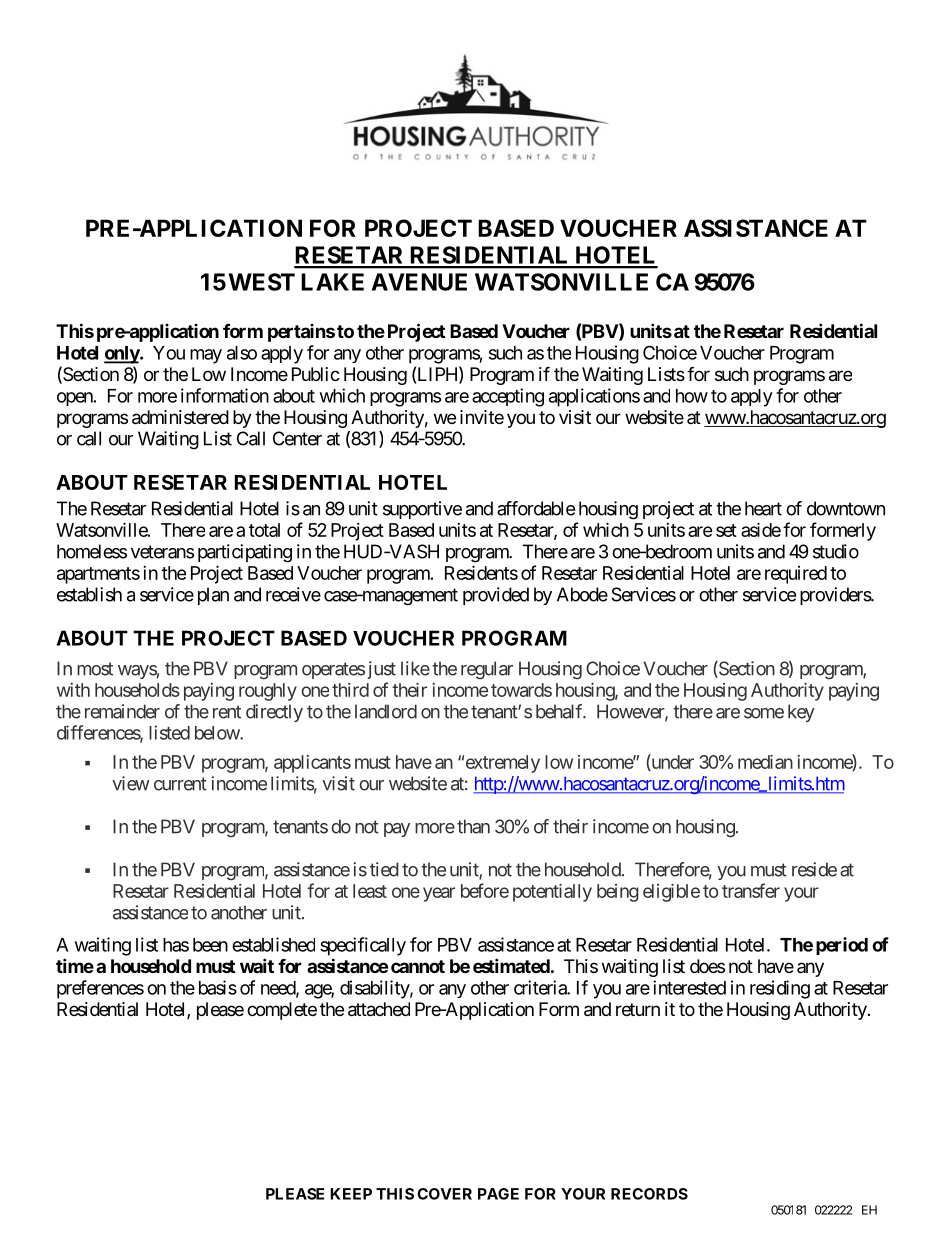 This screenshot has width=952, height=1233. Describe the element at coordinates (444, 1194) in the screenshot. I see `COVER` at that location.
